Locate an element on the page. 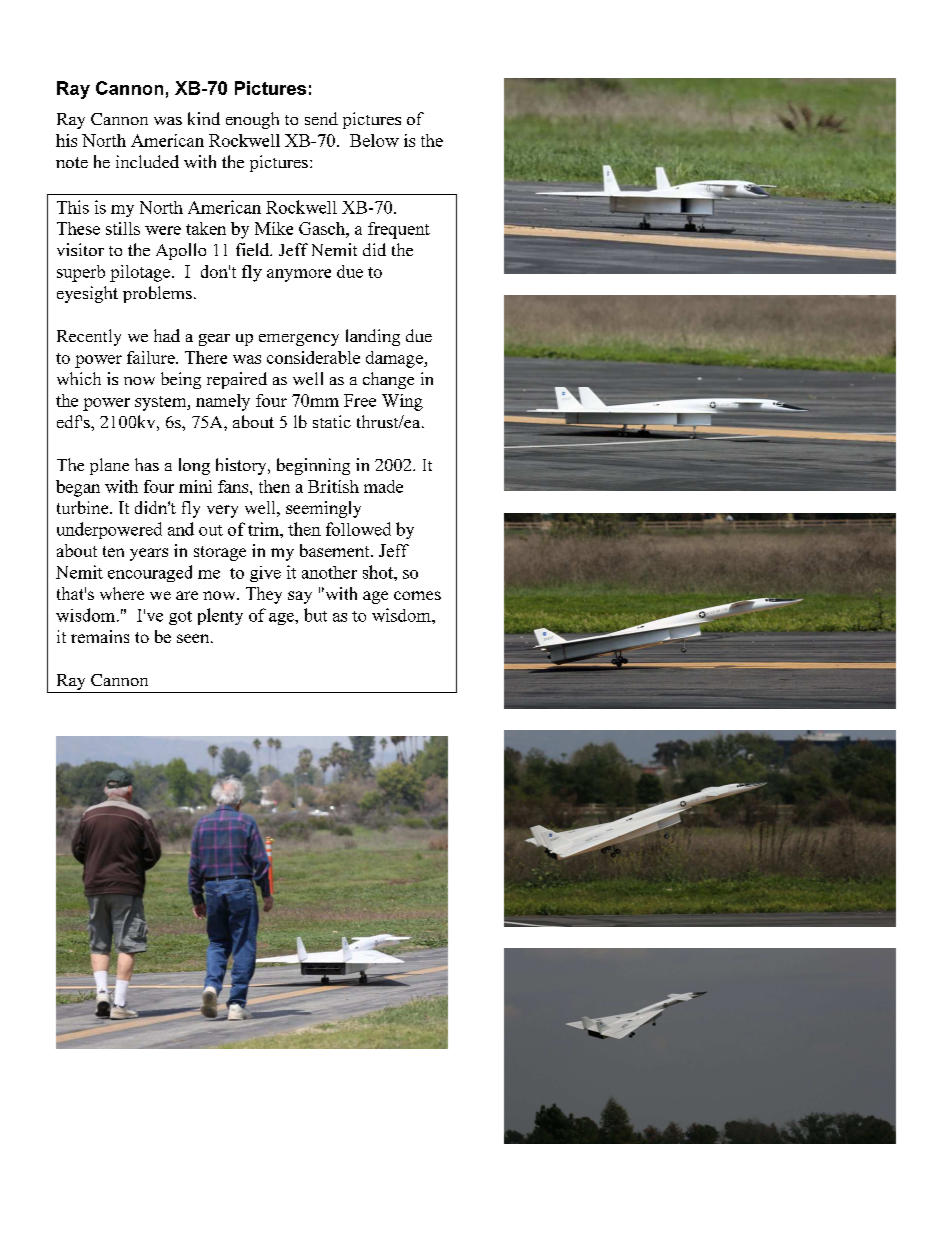 Image resolution: width=952 pixels, height=1233 pixels. plane is located at coordinates (109, 466).
